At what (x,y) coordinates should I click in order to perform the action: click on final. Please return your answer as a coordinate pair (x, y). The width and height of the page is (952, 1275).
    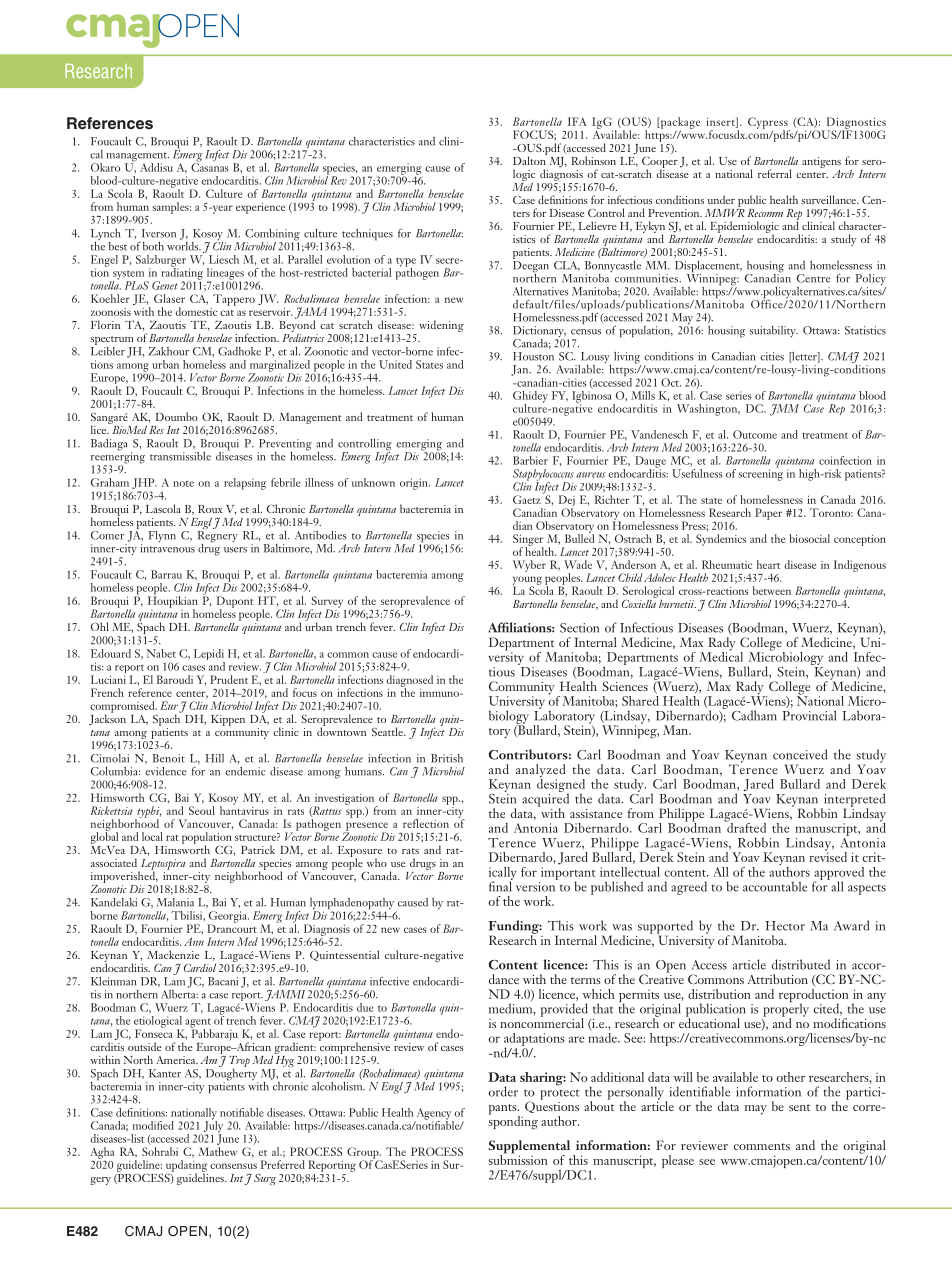
    Looking at the image, I should click on (501, 885).
